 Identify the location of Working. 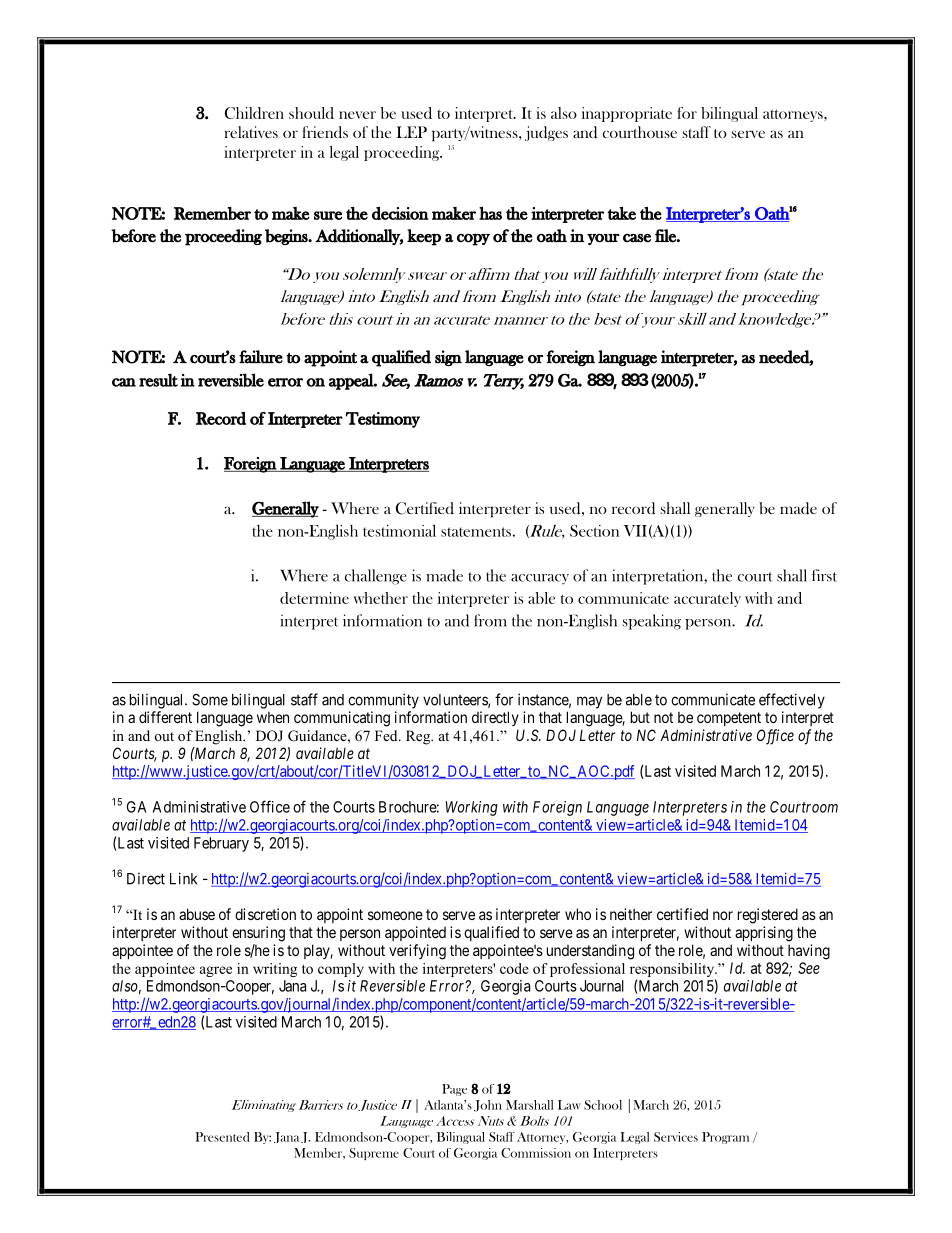
(472, 808).
